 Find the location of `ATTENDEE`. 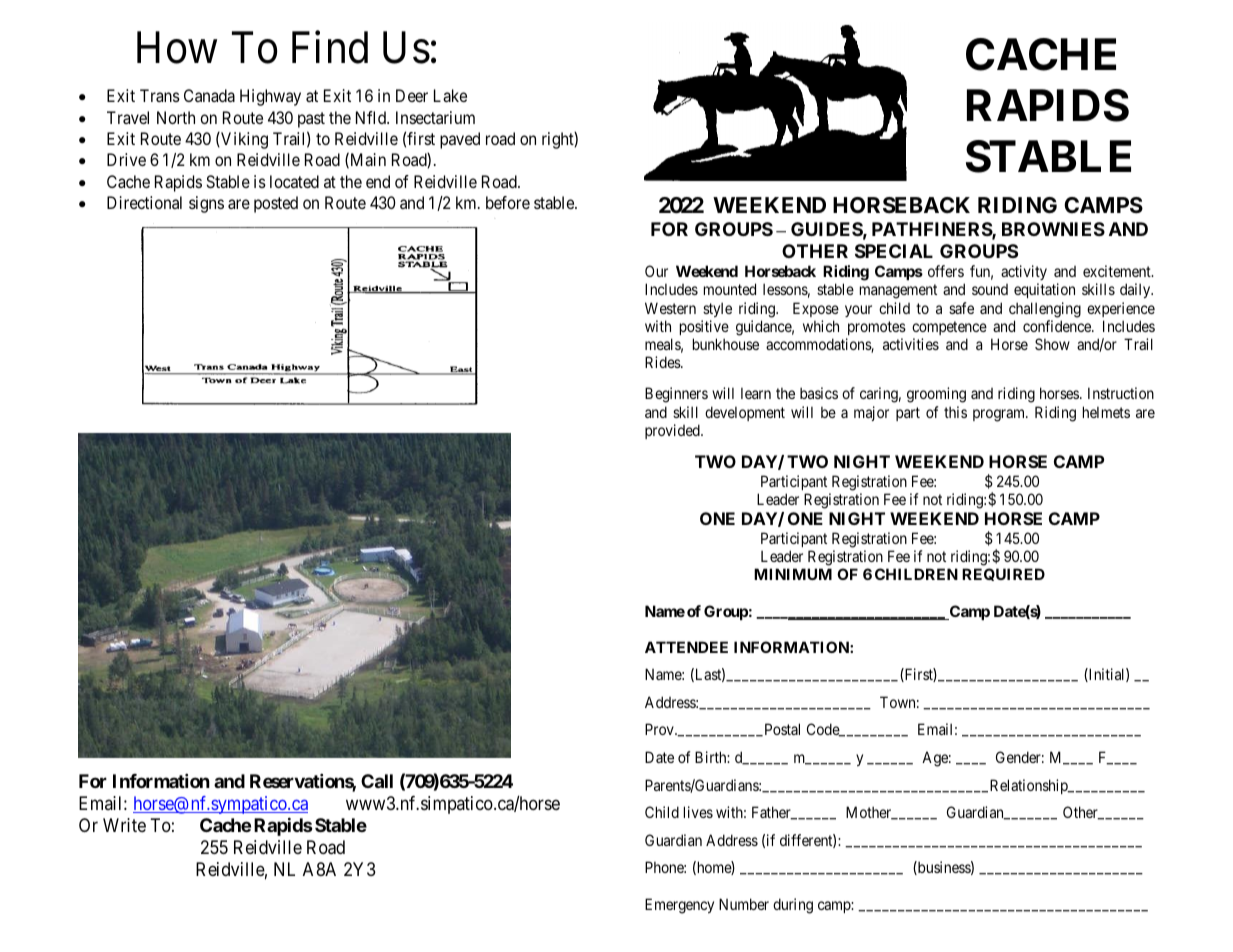

ATTENDEE is located at coordinates (686, 647).
